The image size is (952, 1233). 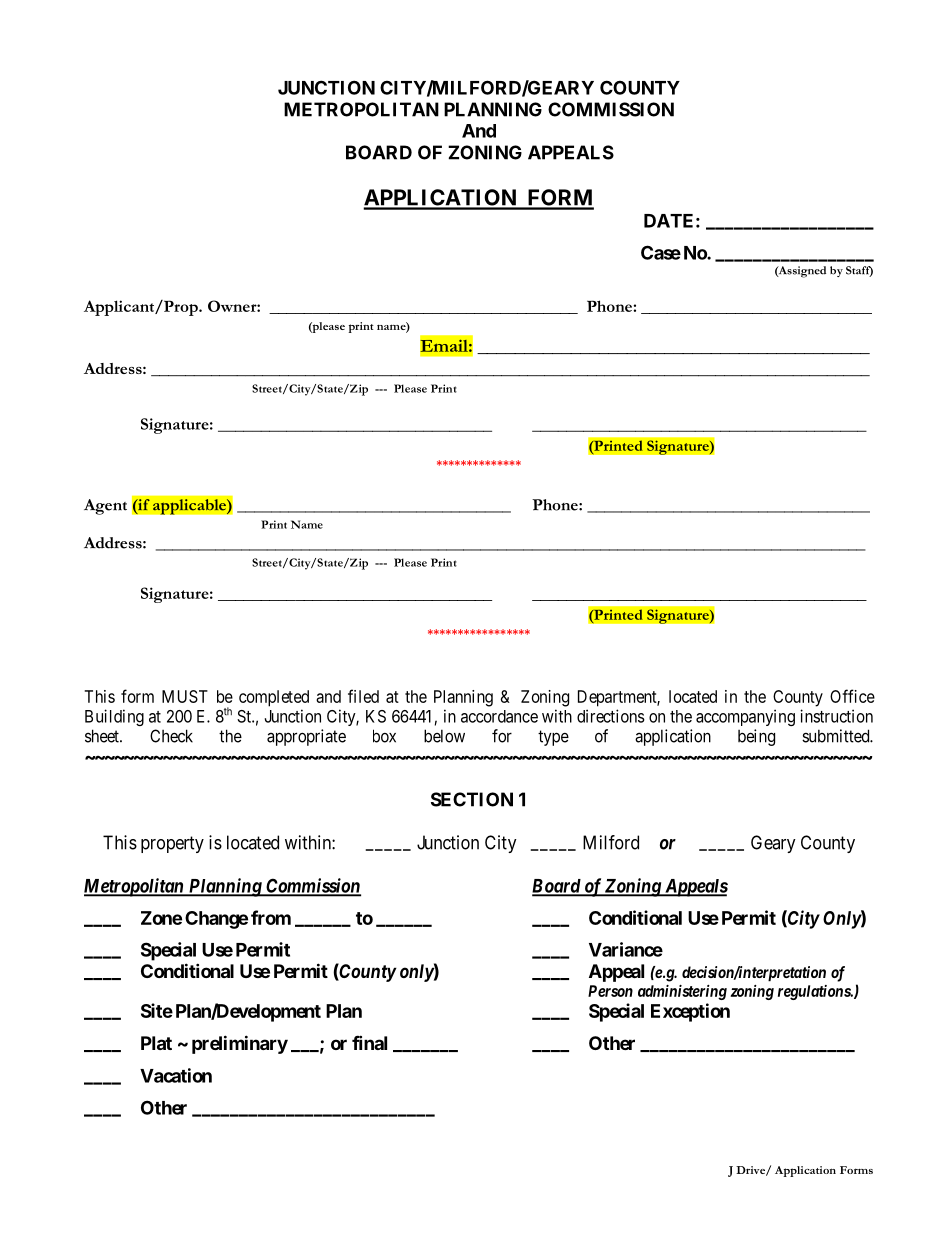 I want to click on Office, so click(x=852, y=696).
